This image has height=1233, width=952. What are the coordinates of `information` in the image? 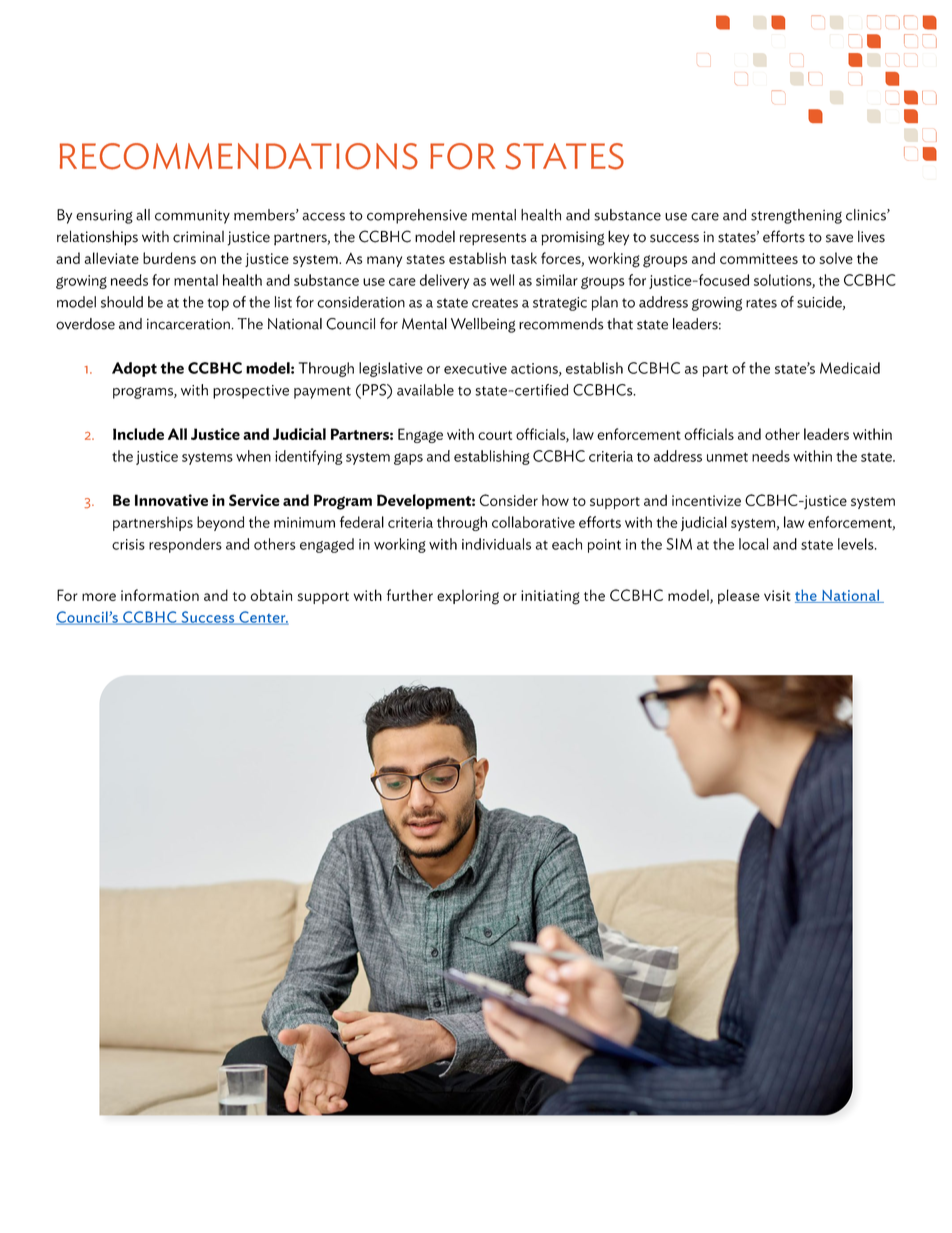 It's located at (160, 595).
